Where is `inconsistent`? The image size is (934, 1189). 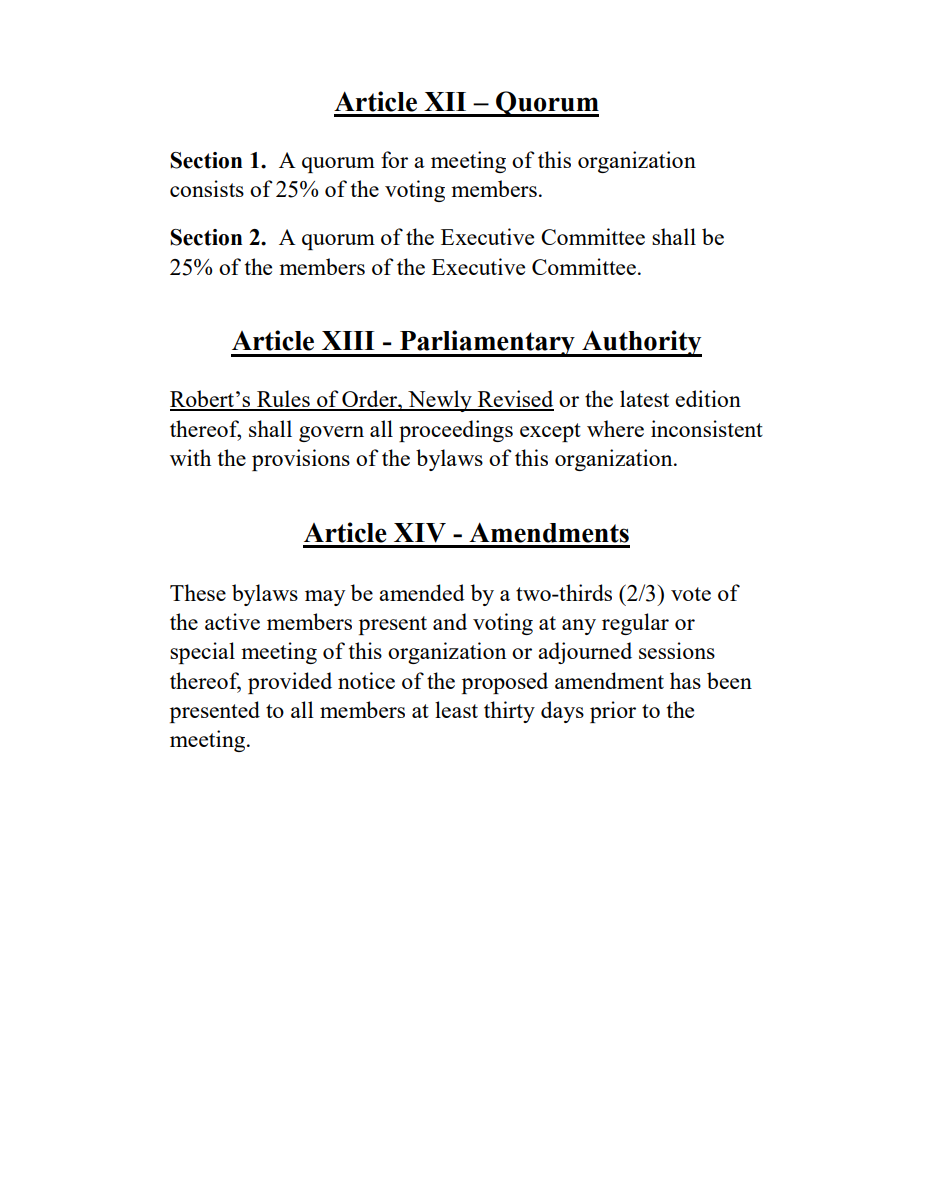 inconsistent is located at coordinates (707, 428).
